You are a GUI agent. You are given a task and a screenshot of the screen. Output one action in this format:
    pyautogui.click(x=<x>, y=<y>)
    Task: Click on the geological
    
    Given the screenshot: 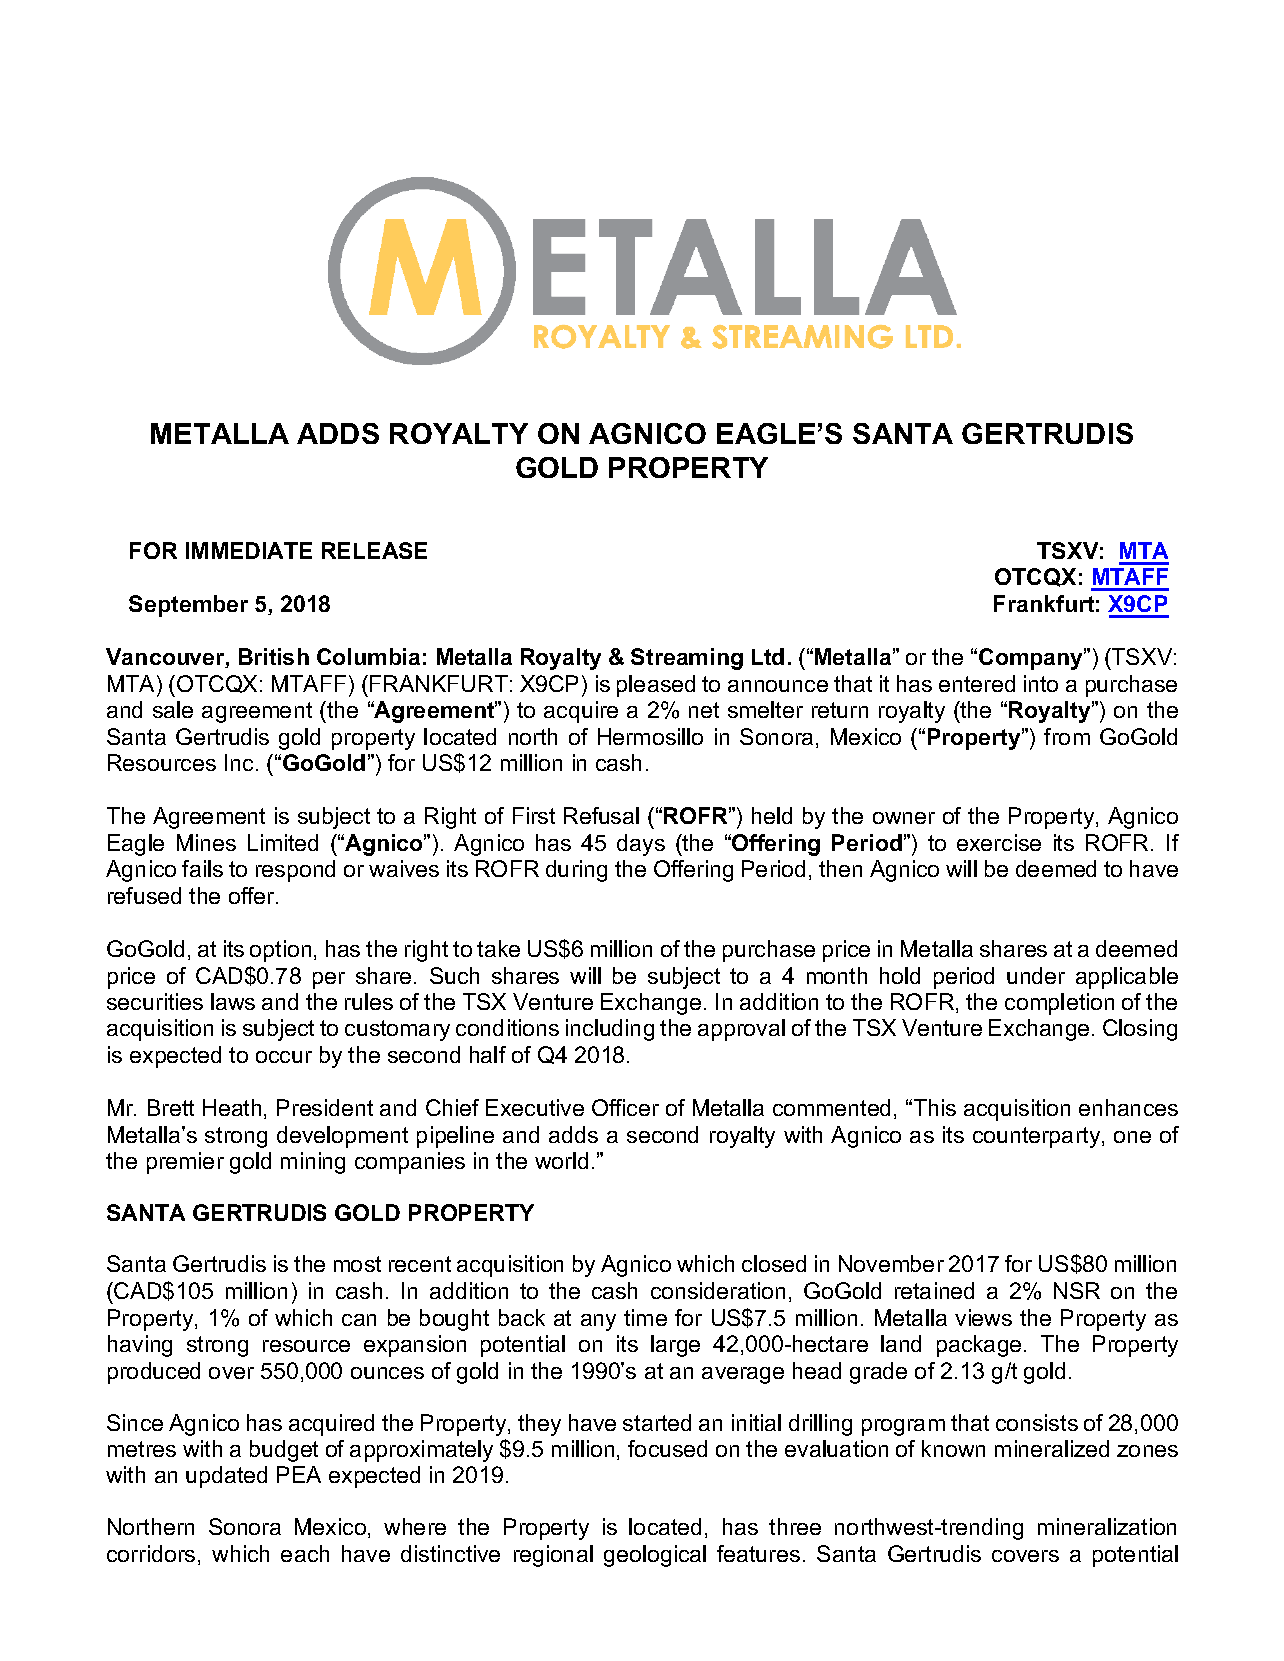 What is the action you would take?
    pyautogui.click(x=655, y=1556)
